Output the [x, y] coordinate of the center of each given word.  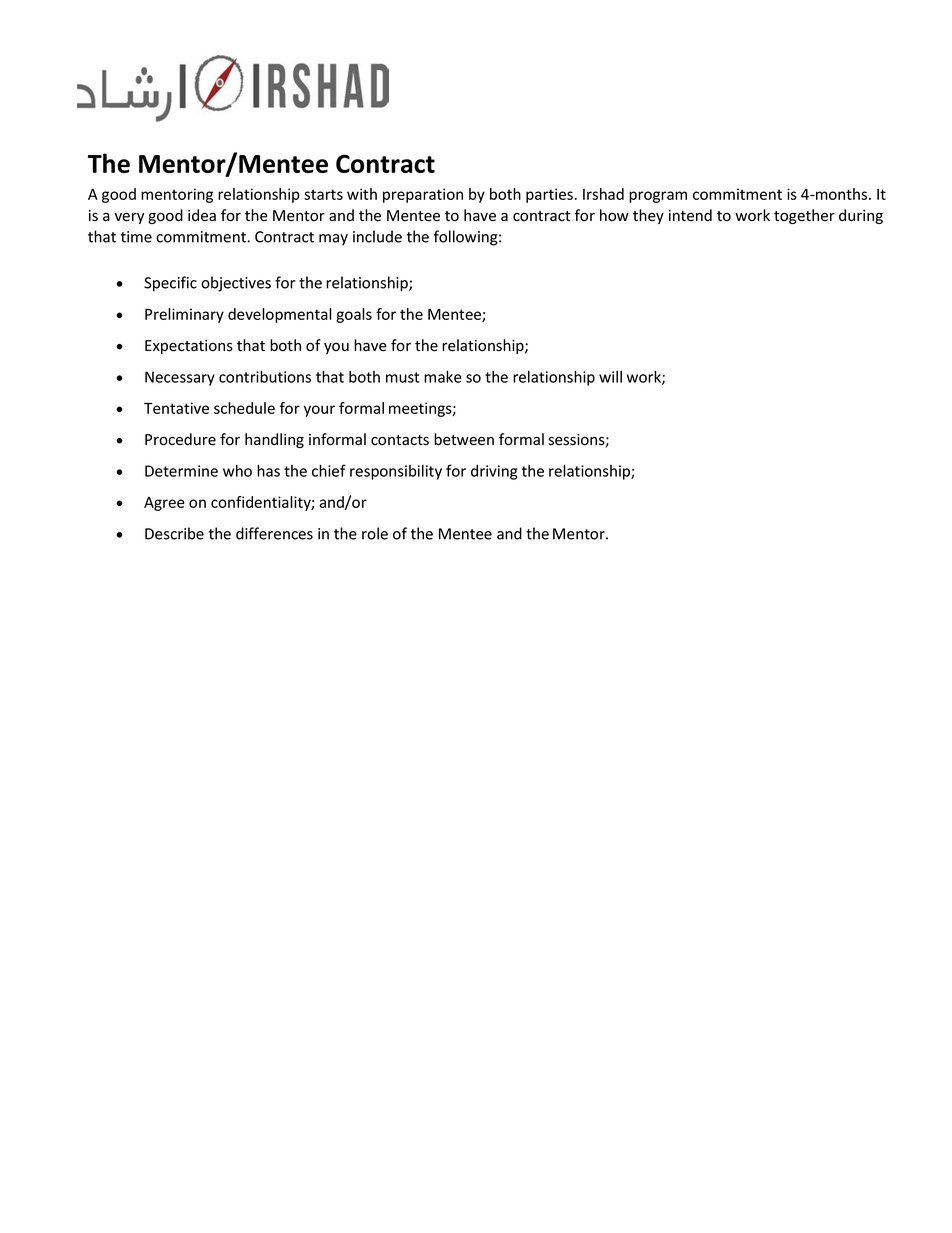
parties [550, 195]
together [804, 216]
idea [202, 215]
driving [494, 472]
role [375, 533]
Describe [174, 533]
